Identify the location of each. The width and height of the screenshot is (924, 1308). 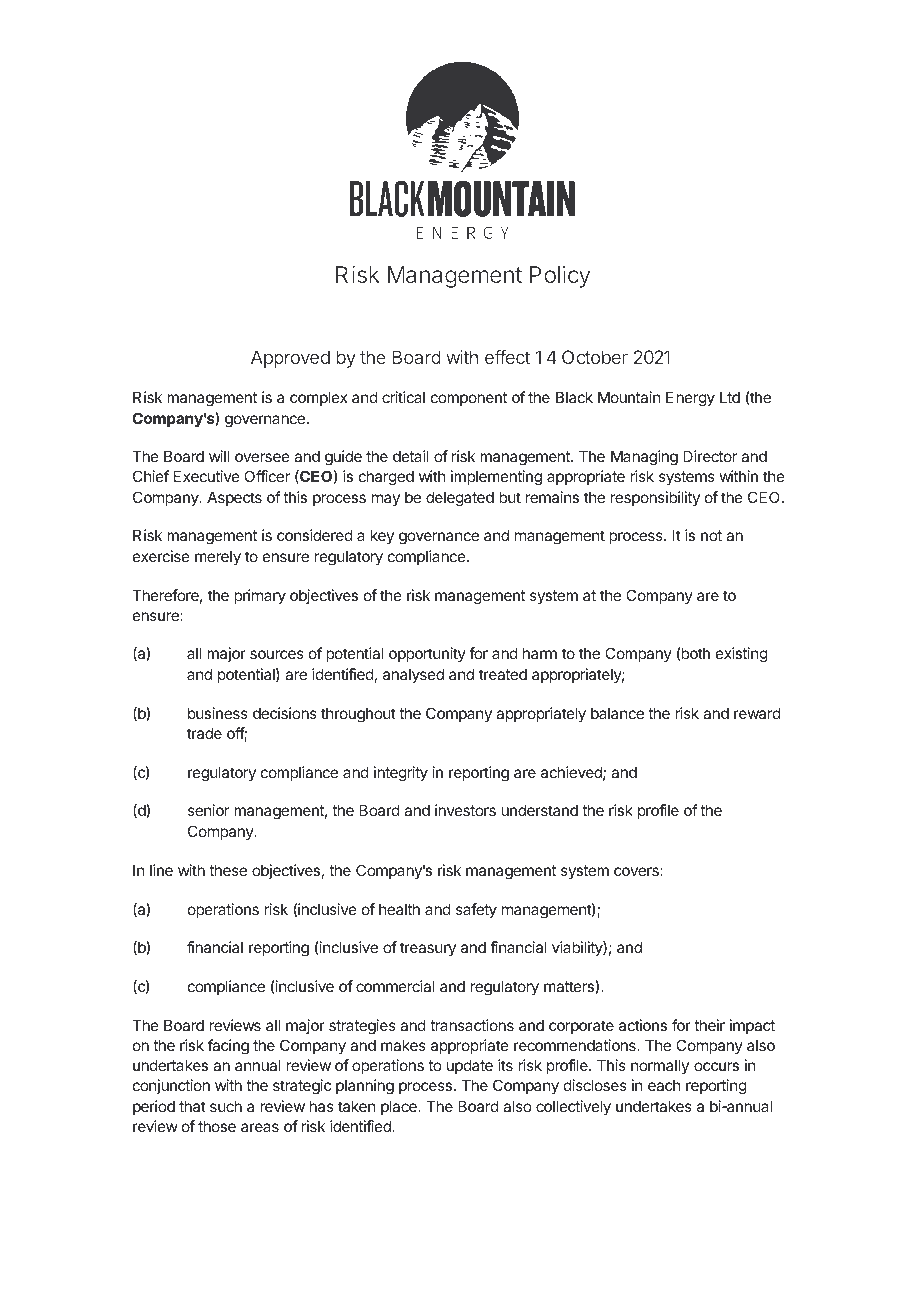
(664, 1085).
